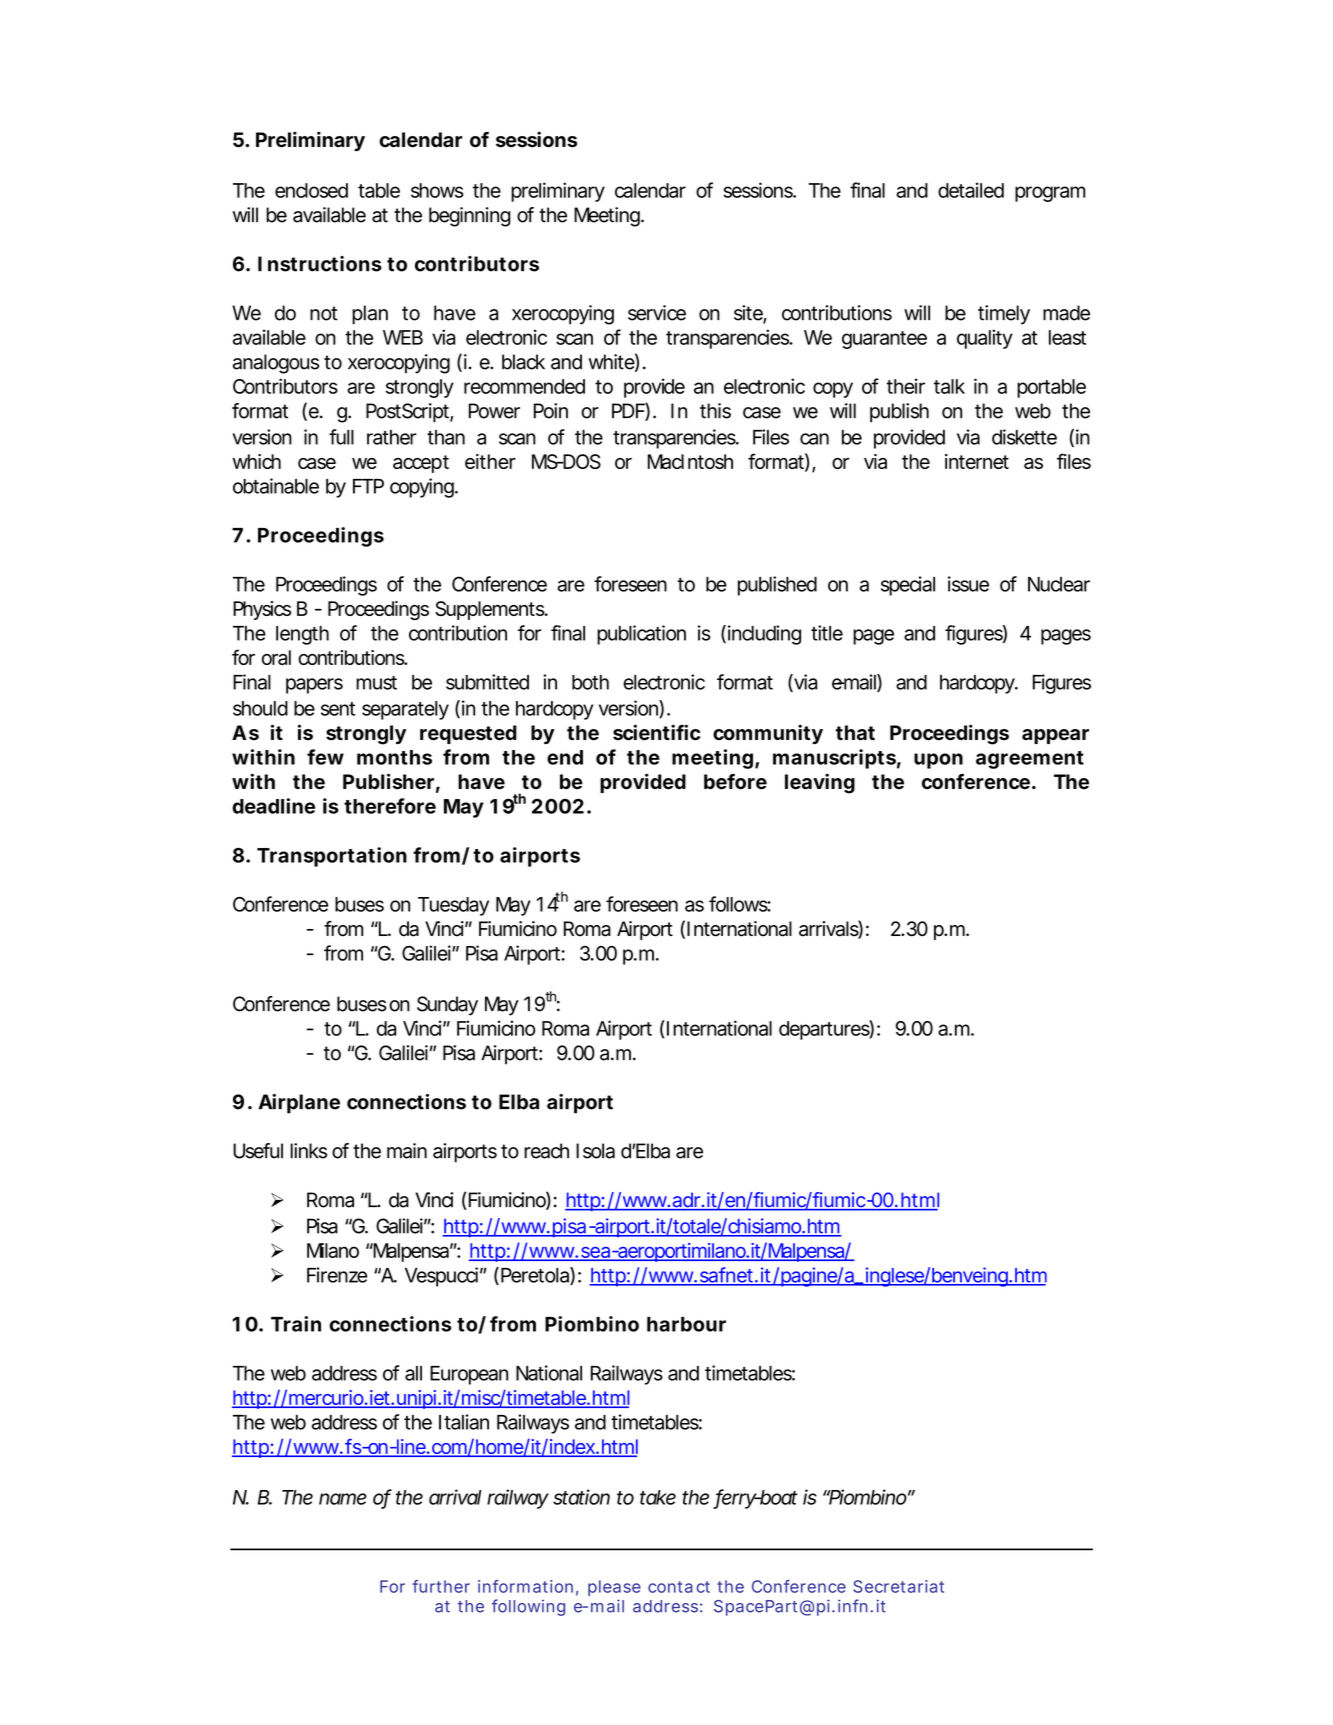 The height and width of the image is (1725, 1333). Describe the element at coordinates (641, 635) in the image. I see `publication` at that location.
